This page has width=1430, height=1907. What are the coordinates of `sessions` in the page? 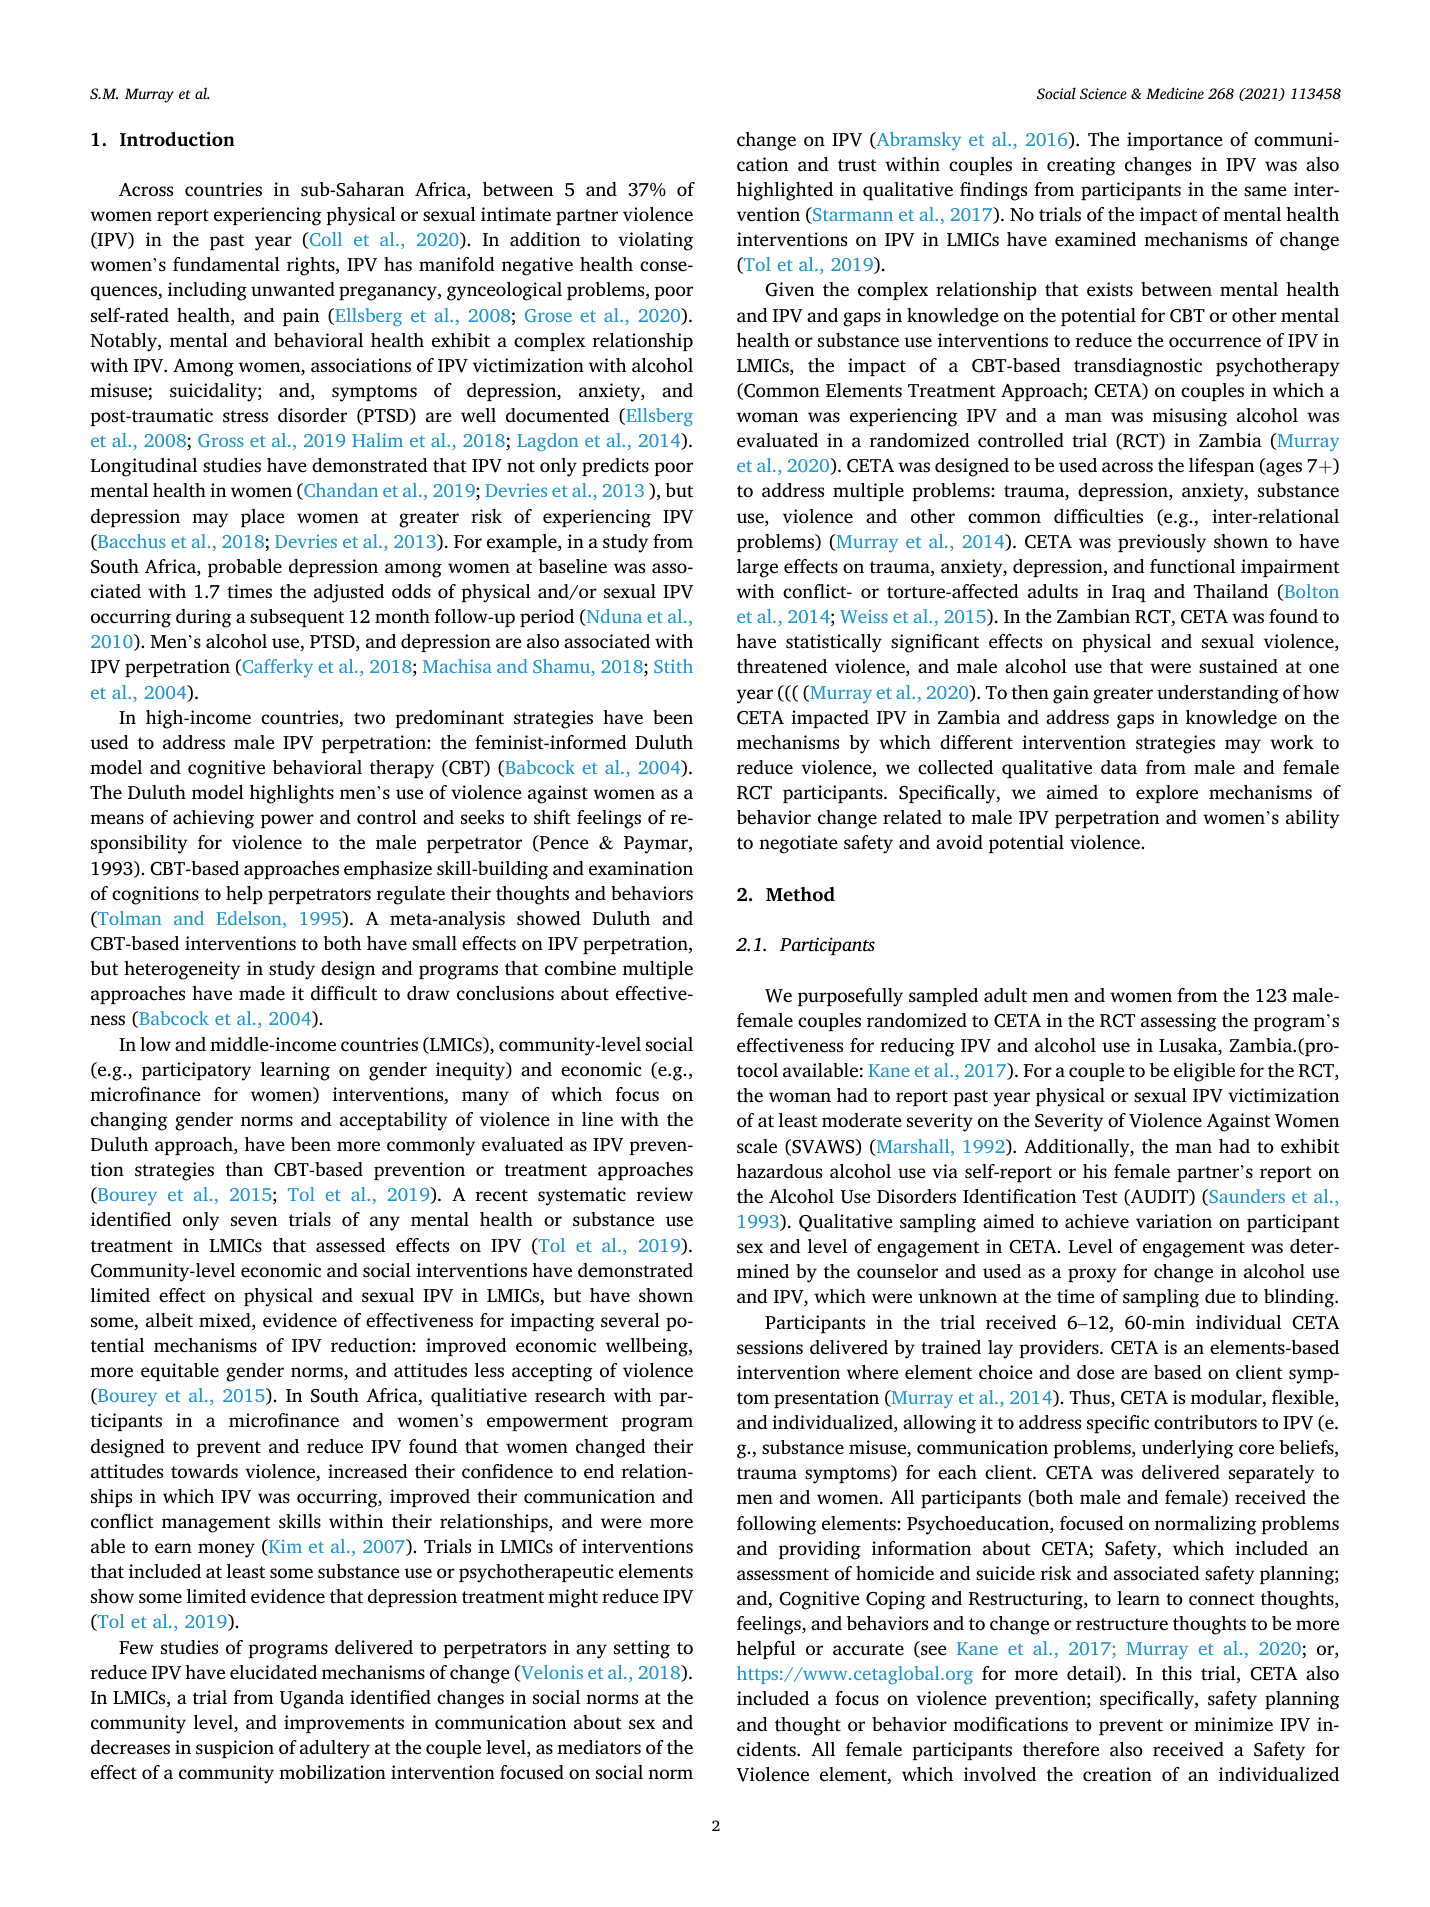 It's located at (770, 1347).
